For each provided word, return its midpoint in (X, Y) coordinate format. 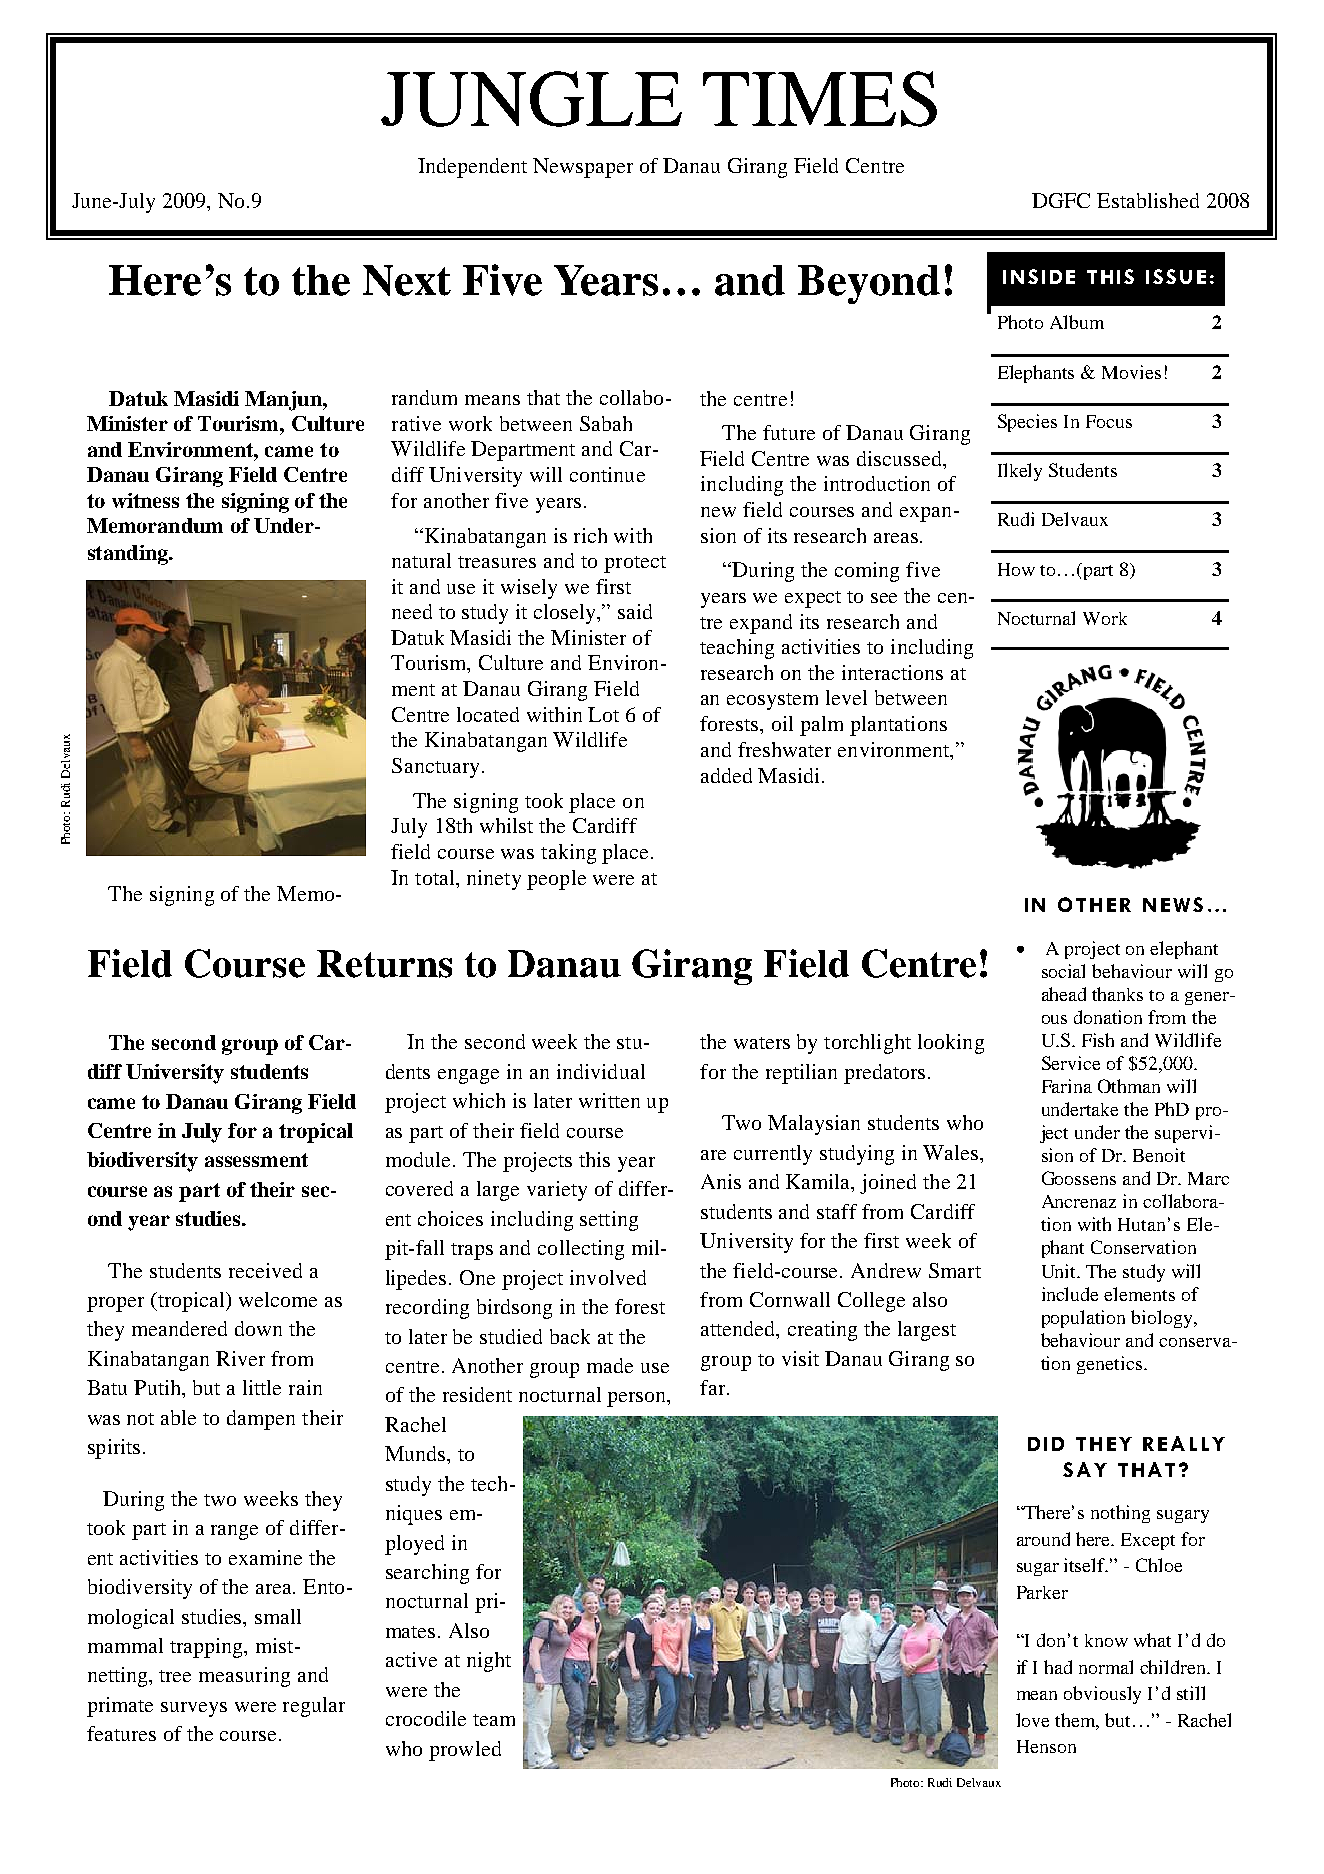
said (635, 611)
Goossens (1079, 1178)
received (265, 1270)
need (412, 611)
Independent (472, 168)
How (1016, 569)
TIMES (820, 99)
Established (1148, 200)
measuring (244, 1677)
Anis (721, 1181)
